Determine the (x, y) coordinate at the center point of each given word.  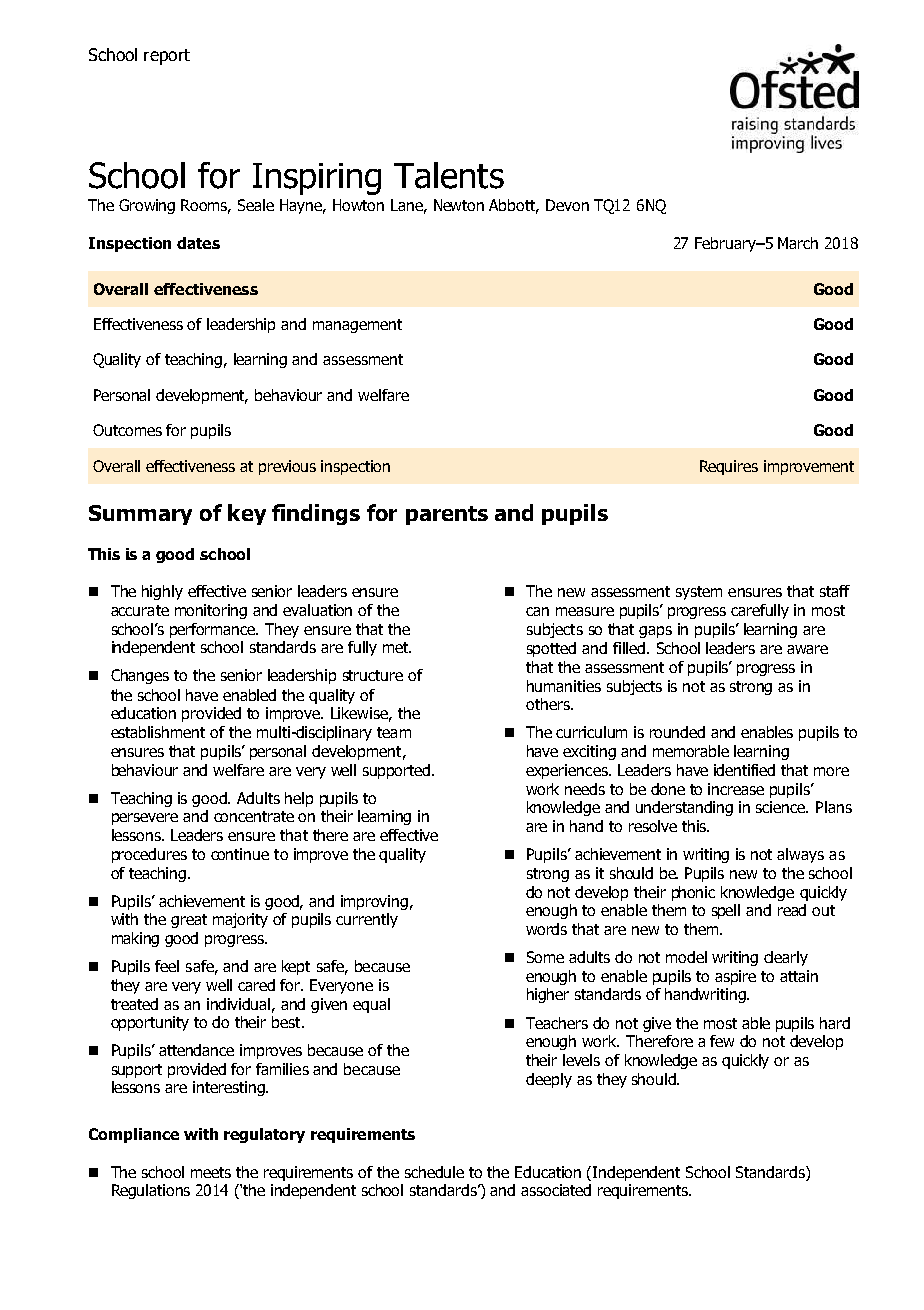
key (247, 514)
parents (447, 515)
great (189, 921)
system (699, 593)
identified (744, 770)
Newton (459, 205)
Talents (449, 175)
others (549, 704)
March (798, 243)
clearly (786, 958)
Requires (729, 467)
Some (545, 957)
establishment (158, 732)
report (167, 57)
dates (198, 243)
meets (211, 1172)
